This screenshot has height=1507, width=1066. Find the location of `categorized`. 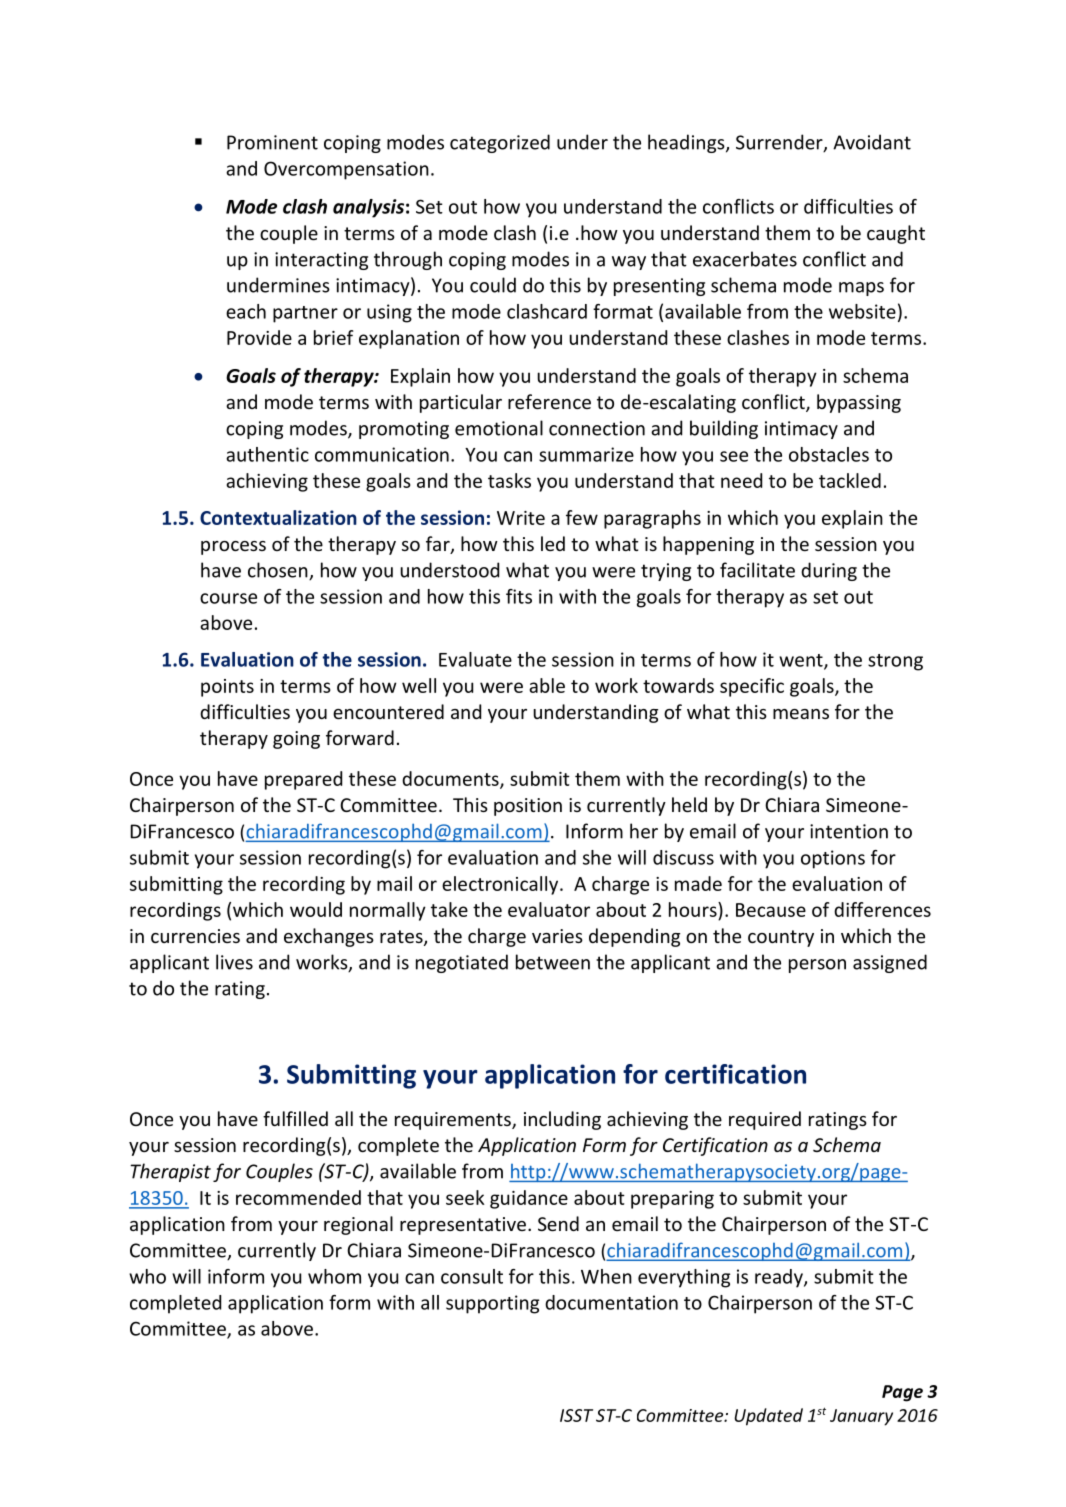

categorized is located at coordinates (500, 143).
